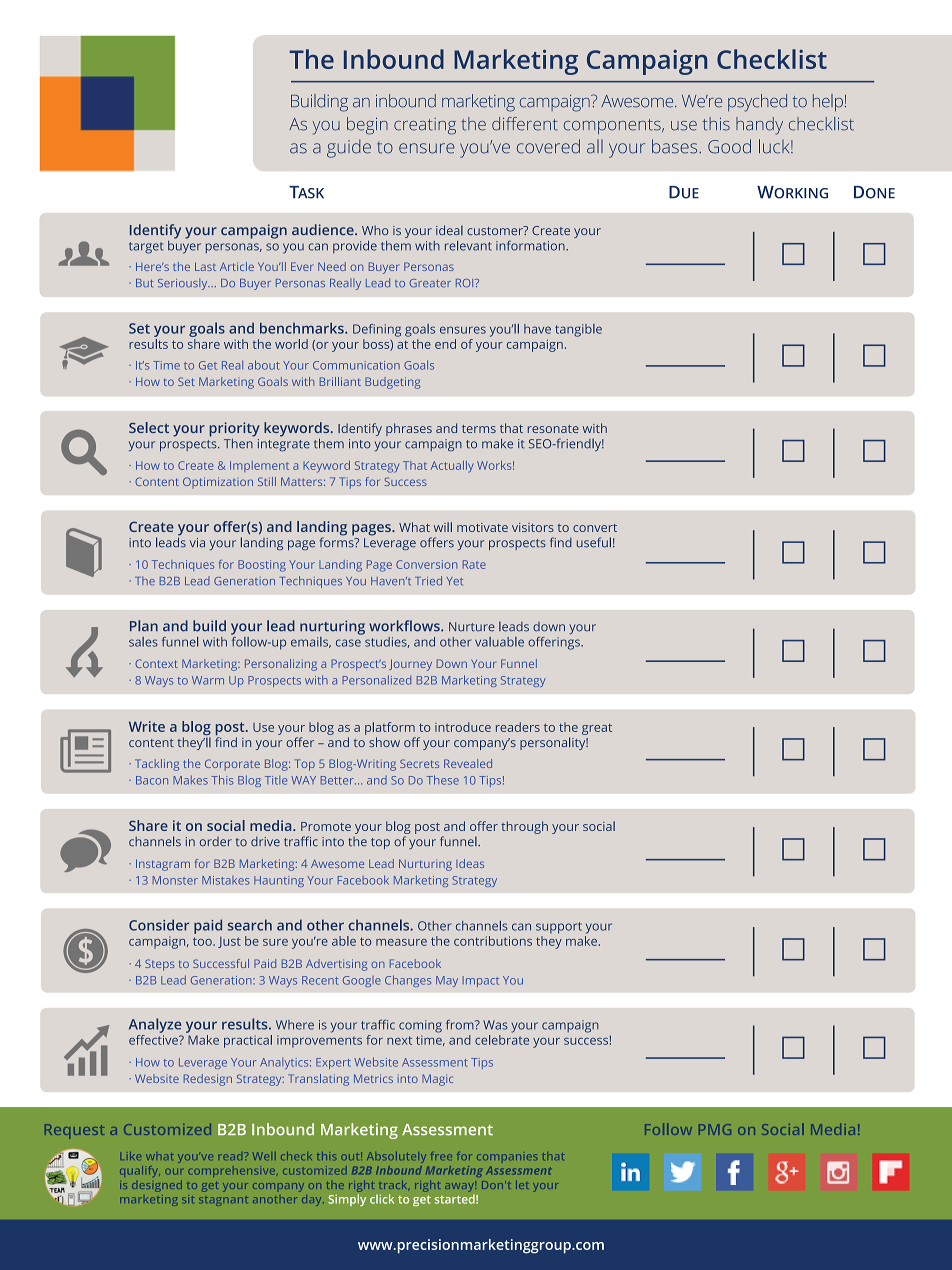 This document has width=952, height=1270. What do you see at coordinates (715, 1129) in the document?
I see `PMG` at bounding box center [715, 1129].
